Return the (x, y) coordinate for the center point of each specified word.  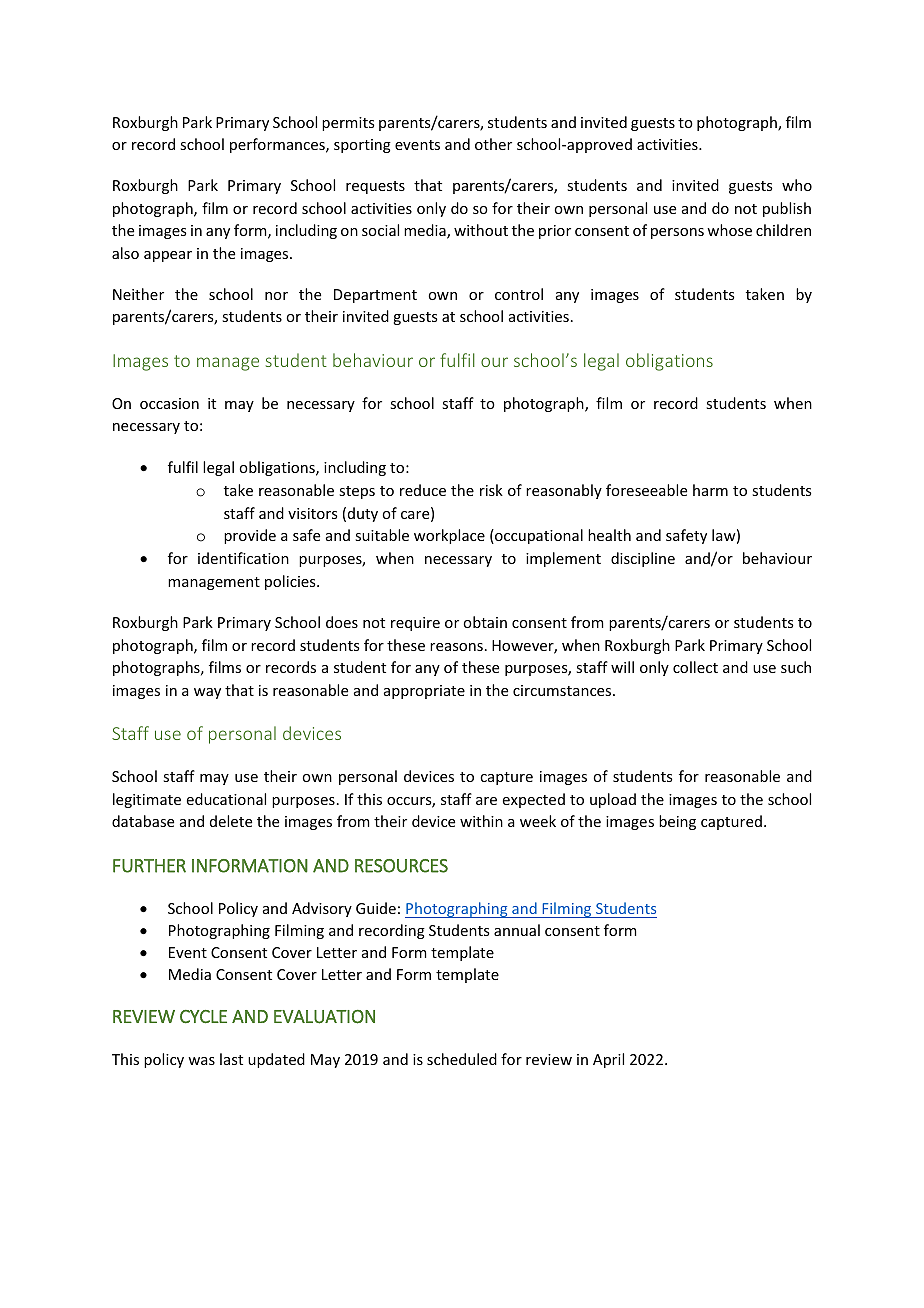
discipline (643, 559)
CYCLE (203, 1017)
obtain (485, 622)
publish (787, 209)
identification (243, 558)
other (493, 144)
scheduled (462, 1059)
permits (348, 124)
